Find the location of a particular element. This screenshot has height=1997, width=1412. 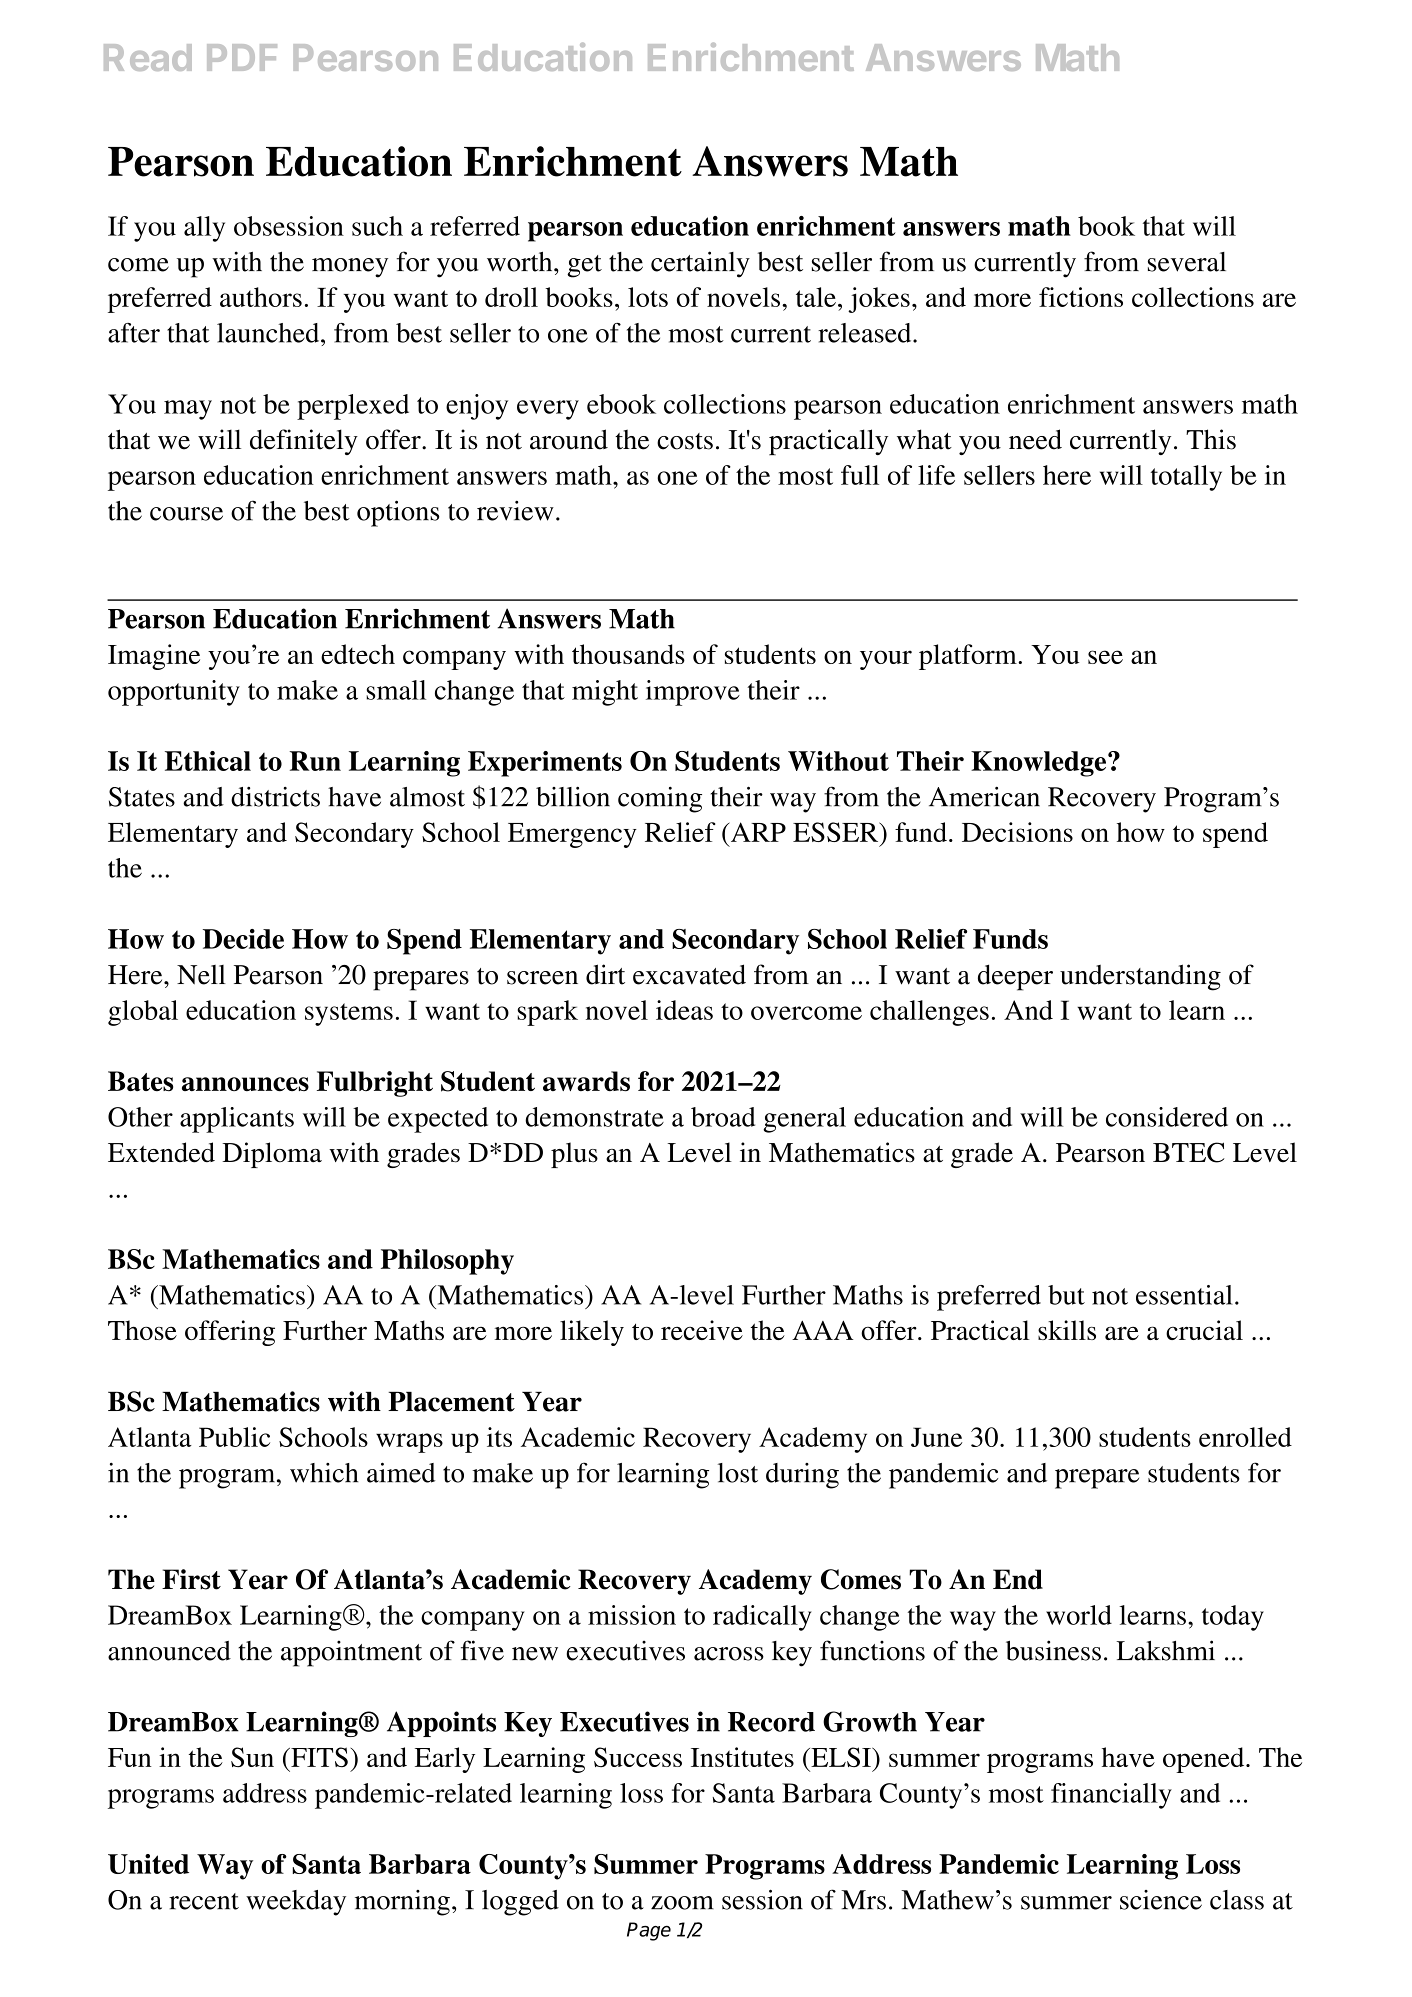

ideas is located at coordinates (684, 1010).
